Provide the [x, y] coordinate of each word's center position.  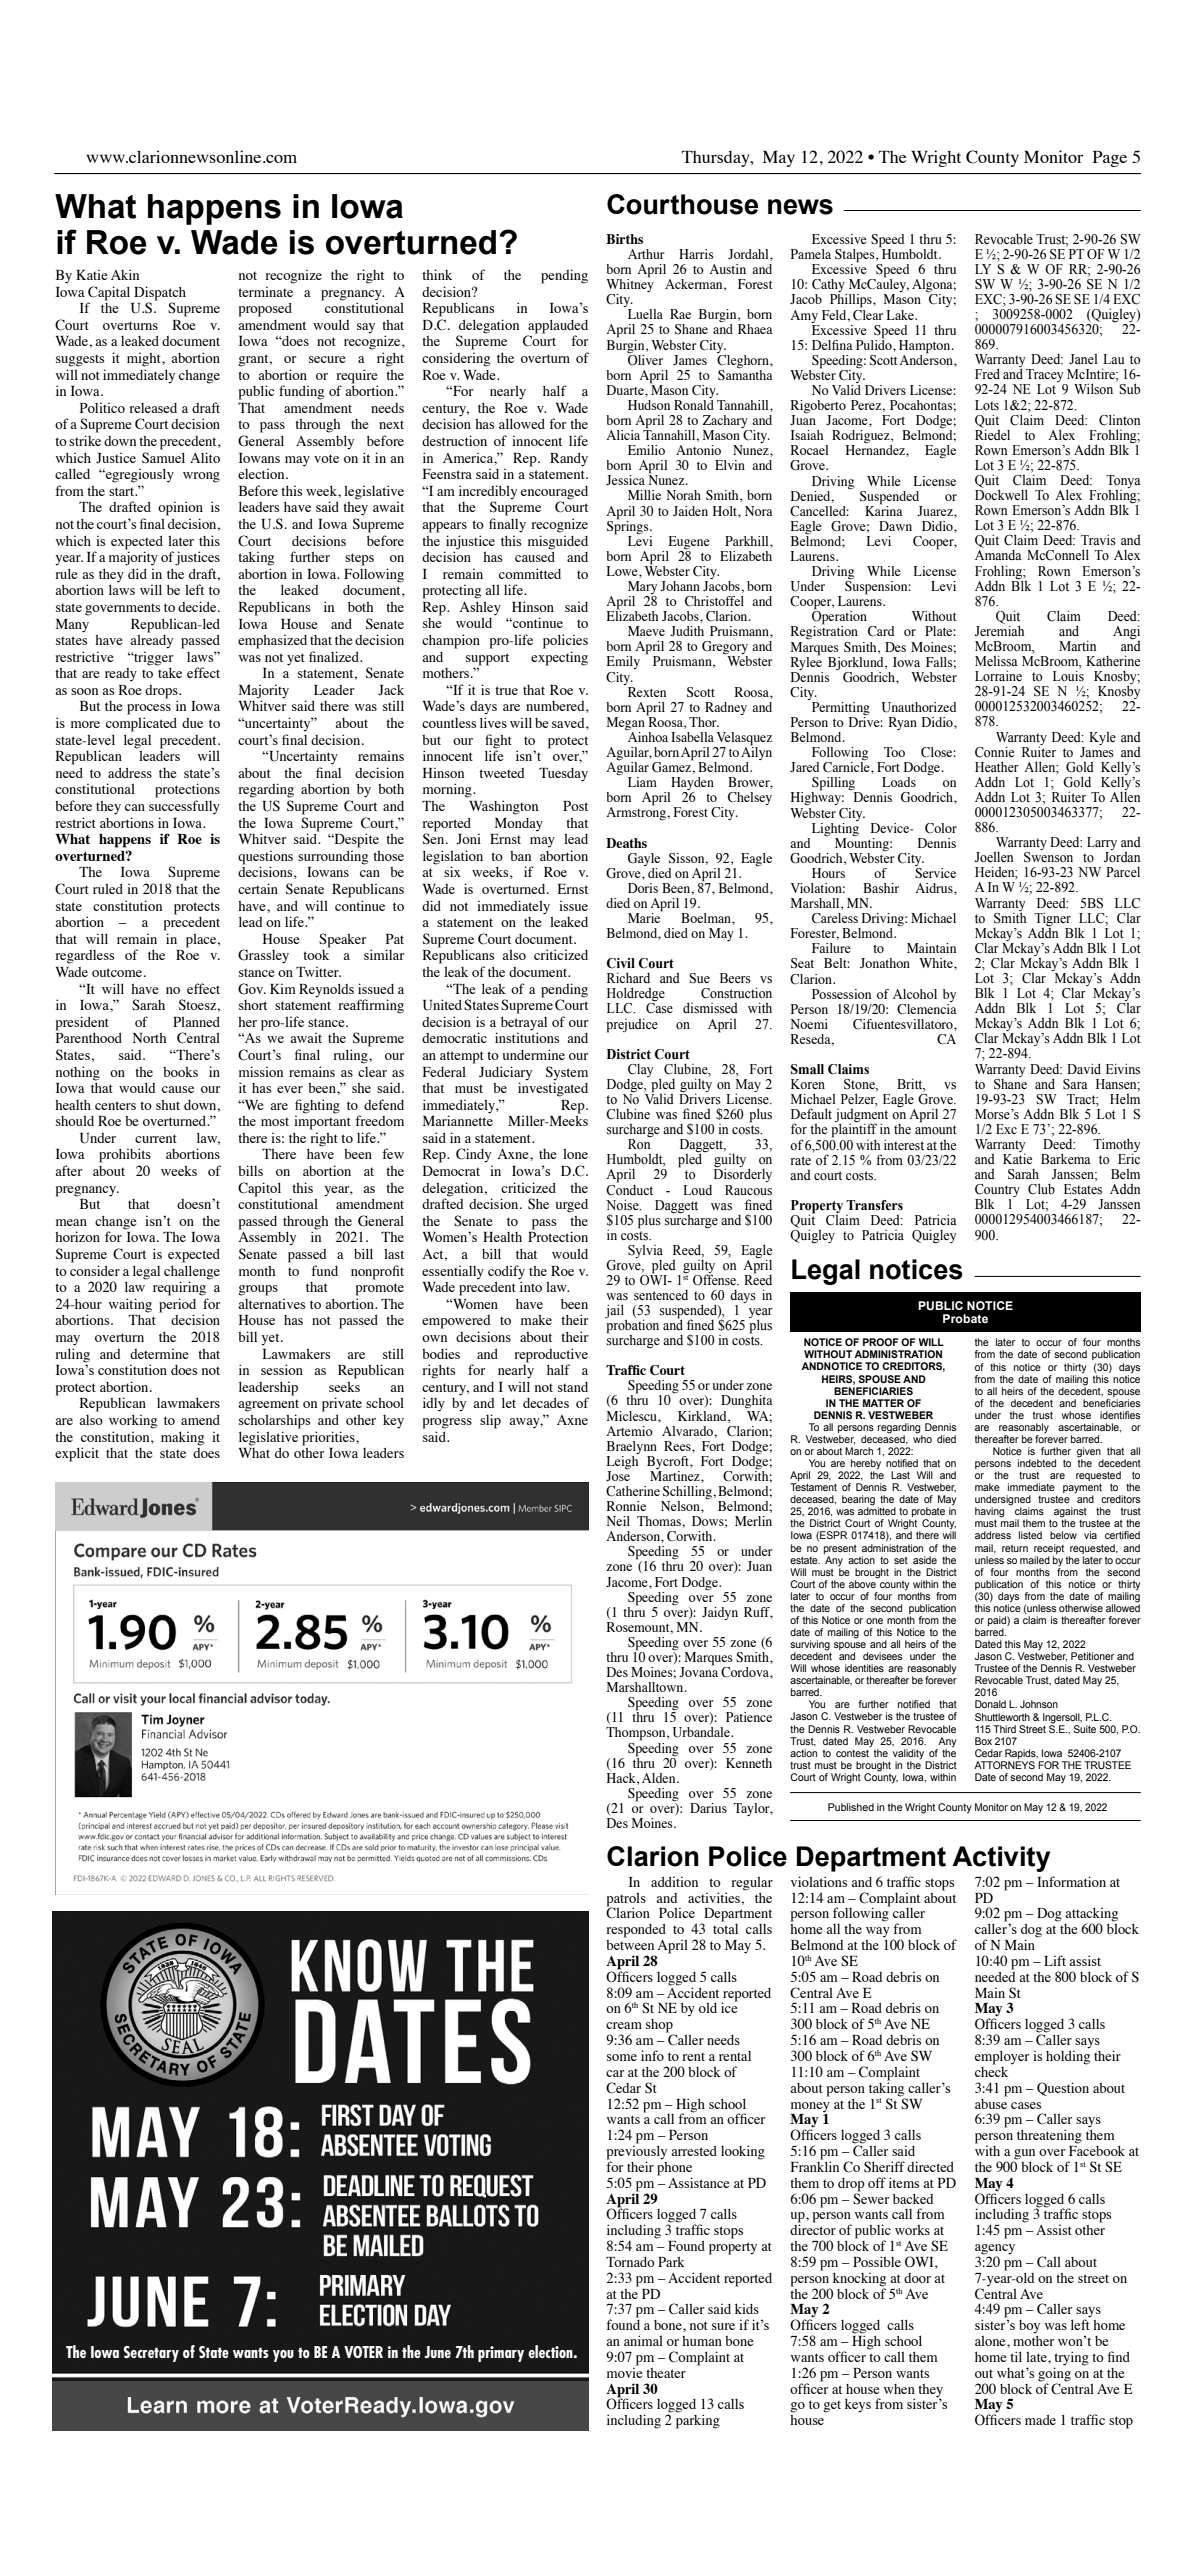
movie [624, 2371]
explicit [77, 1454]
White [937, 963]
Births [624, 239]
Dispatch [160, 293]
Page [1110, 159]
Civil [620, 963]
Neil [618, 1521]
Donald [990, 1704]
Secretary [151, 2354]
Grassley [263, 956]
